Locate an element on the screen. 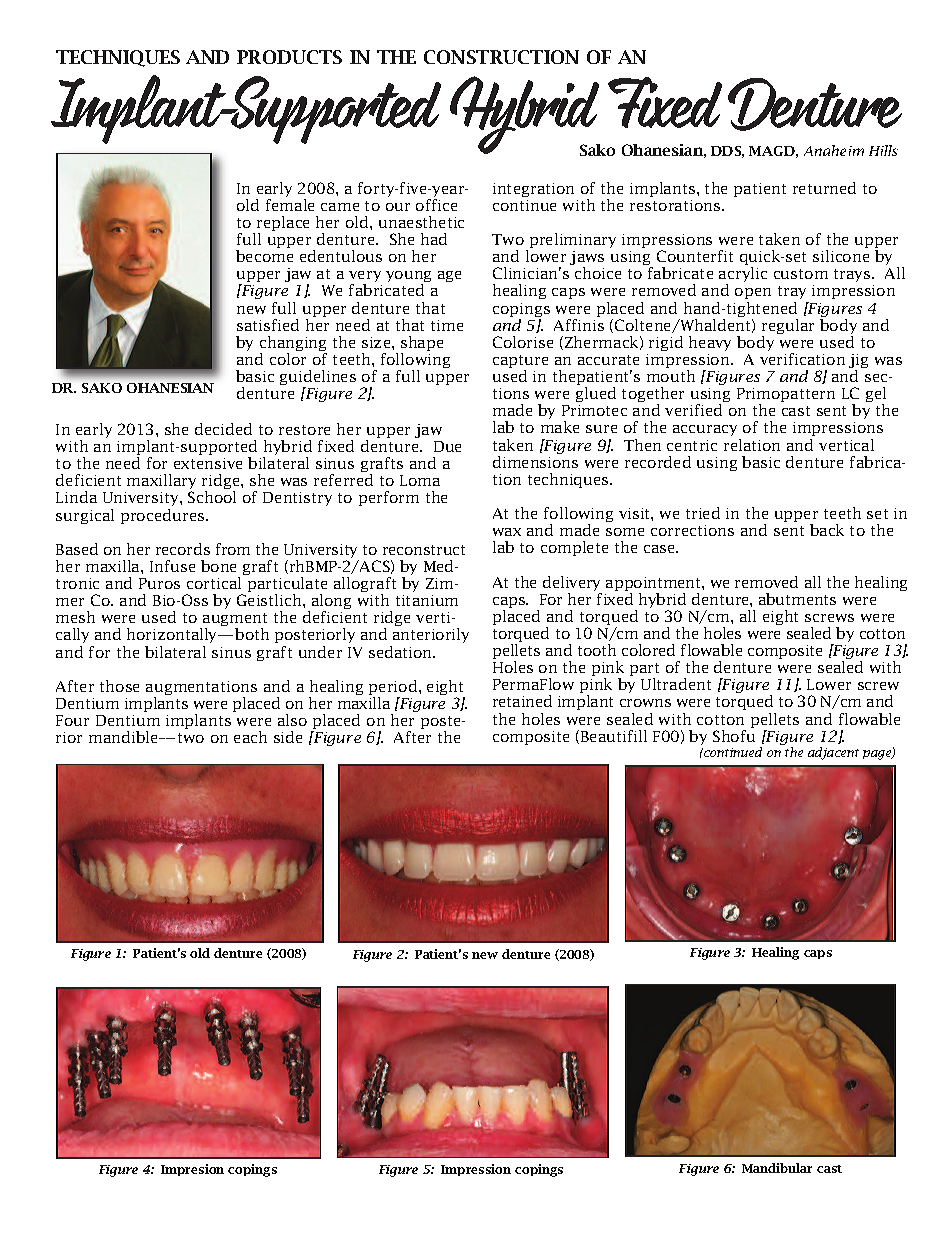 This screenshot has width=952, height=1233. abutments is located at coordinates (797, 599).
